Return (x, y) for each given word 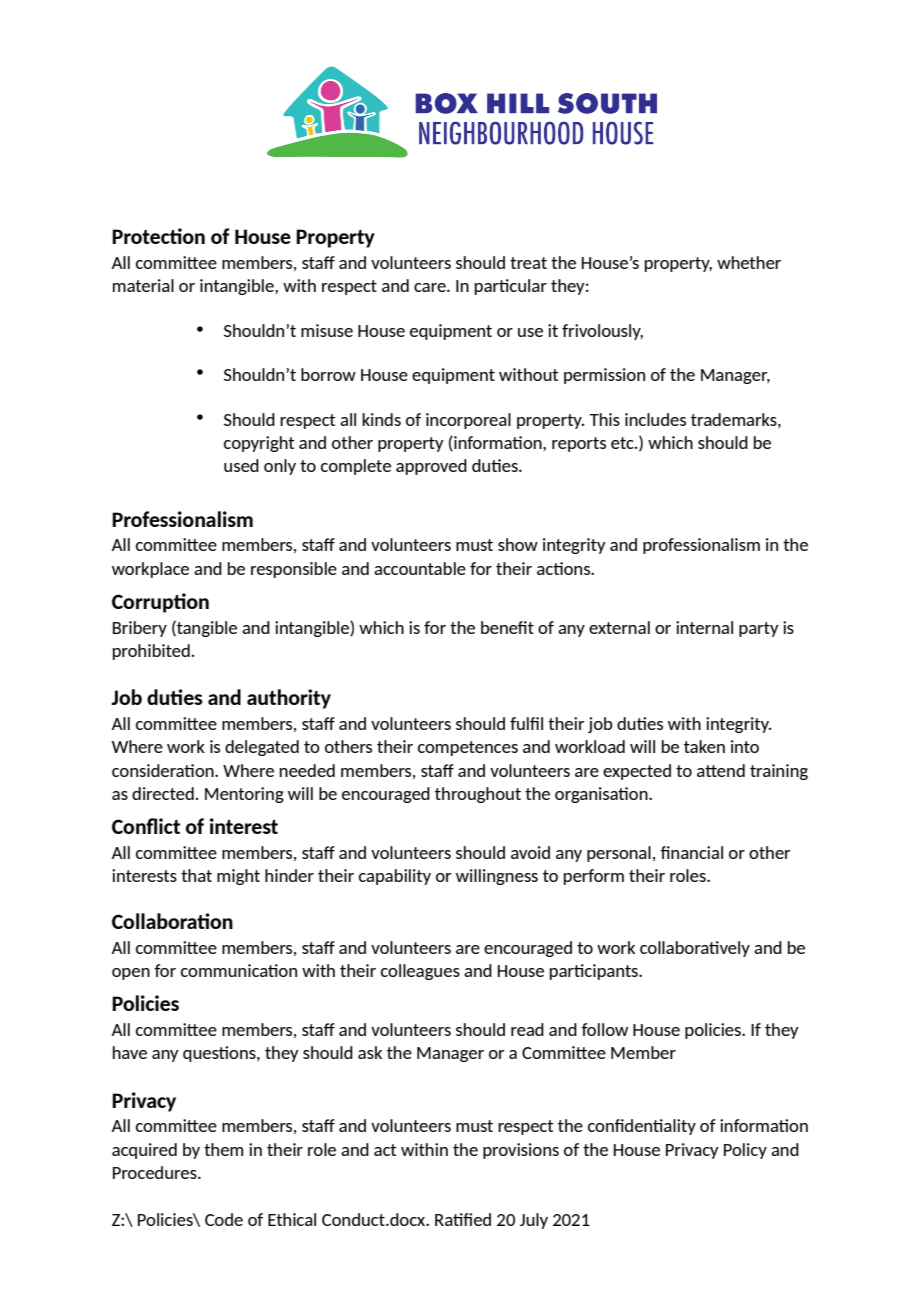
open (131, 974)
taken (704, 746)
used (241, 465)
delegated (262, 748)
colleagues (420, 972)
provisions (521, 1151)
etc (623, 443)
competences (468, 748)
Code (224, 1219)
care (431, 287)
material (143, 285)
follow (604, 1029)
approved (431, 467)
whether (749, 262)
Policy (745, 1151)
